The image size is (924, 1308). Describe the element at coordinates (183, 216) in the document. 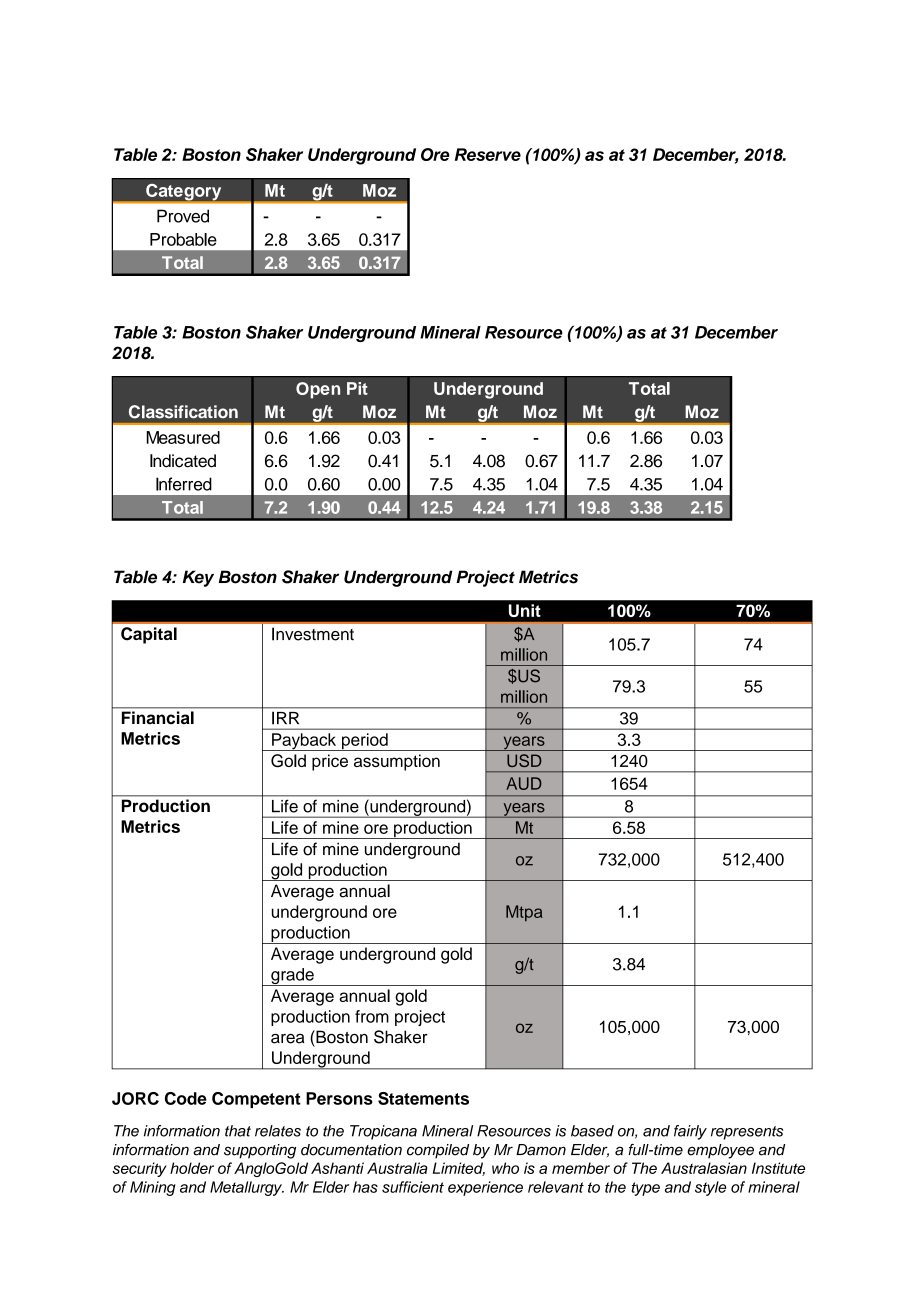

I see `Proved` at that location.
